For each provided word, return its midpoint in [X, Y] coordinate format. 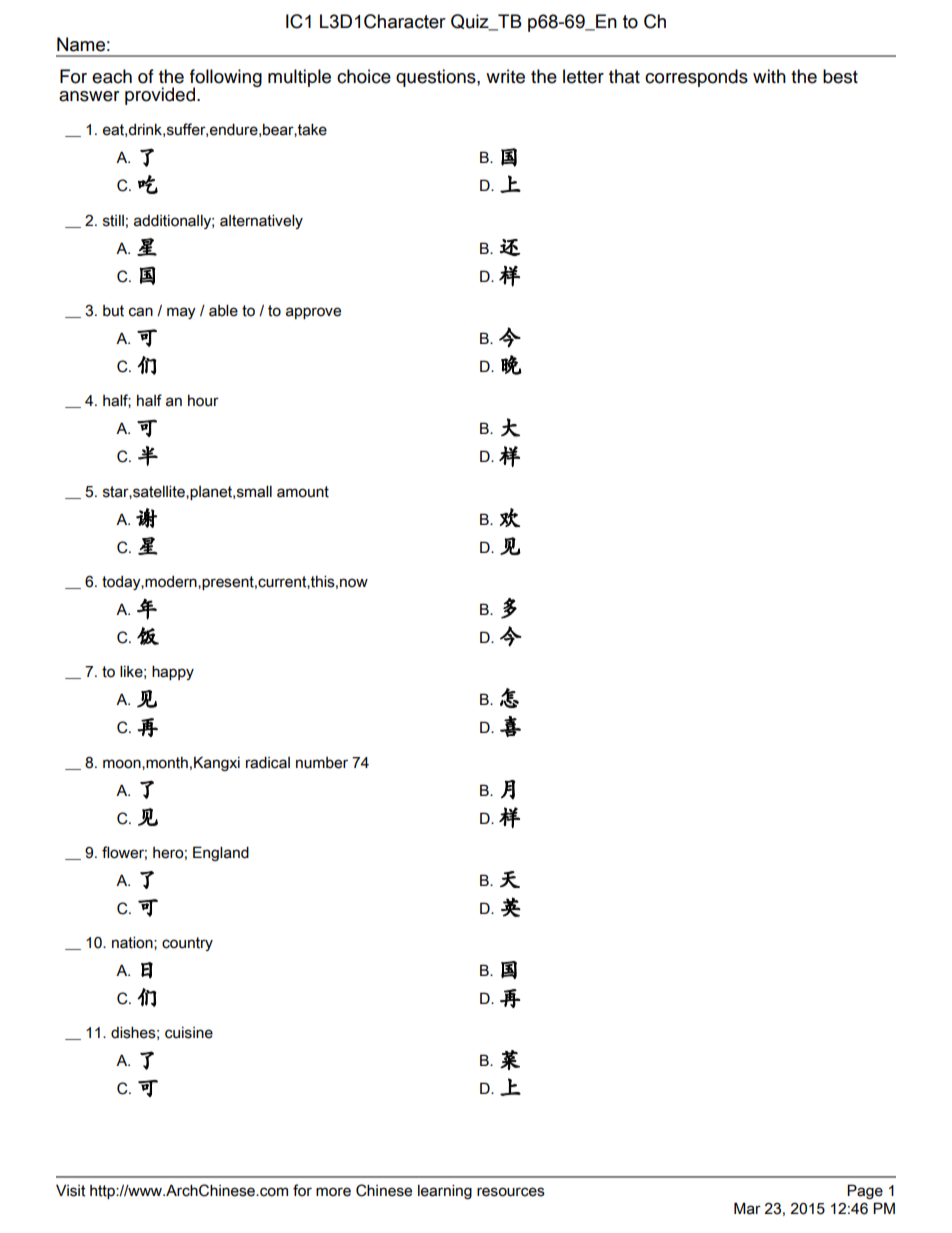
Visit [70, 1190]
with [769, 76]
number [322, 763]
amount [303, 492]
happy [173, 672]
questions [437, 78]
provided [160, 96]
